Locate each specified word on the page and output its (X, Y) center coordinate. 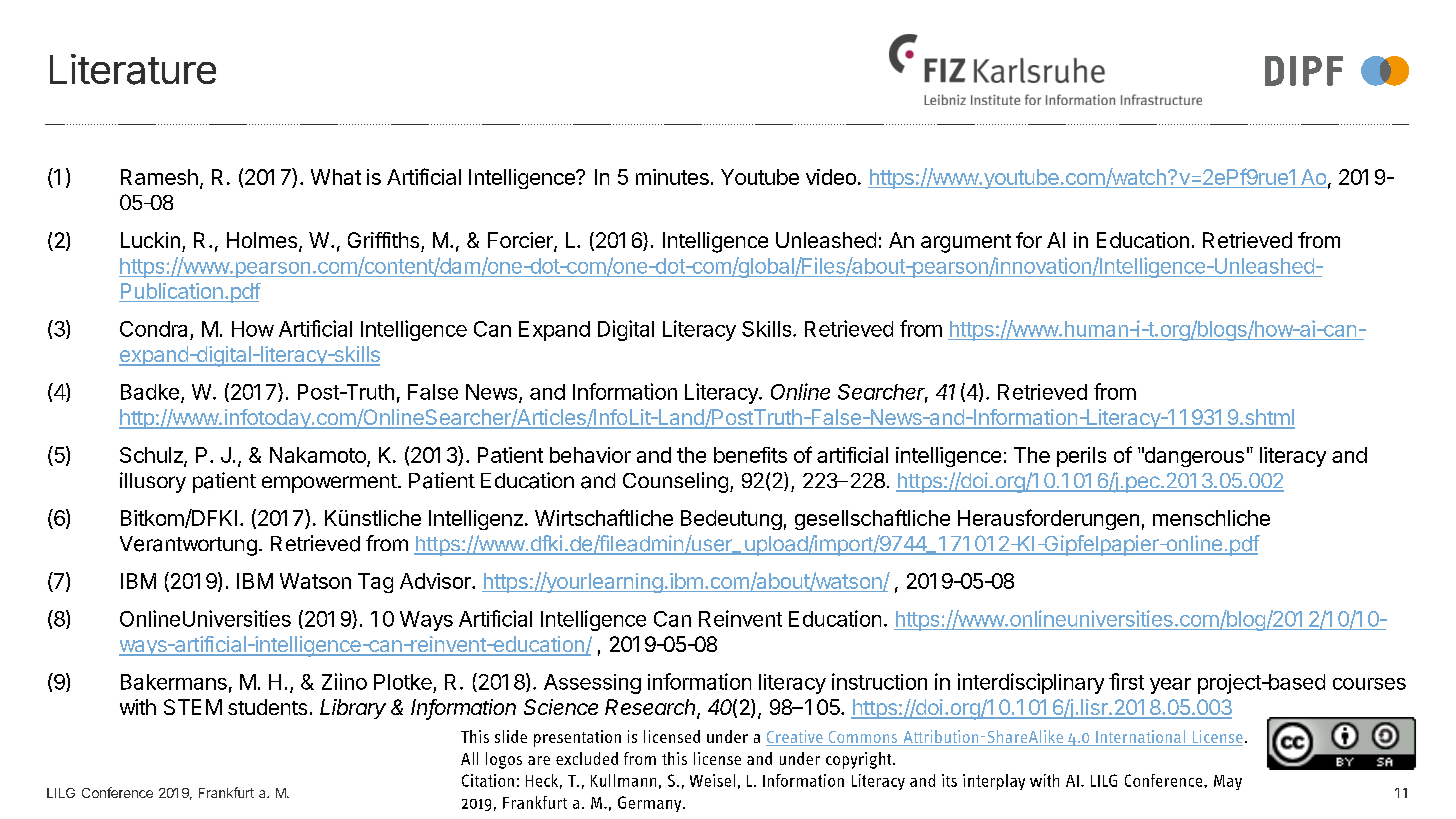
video (831, 177)
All (469, 758)
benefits (750, 455)
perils (1081, 457)
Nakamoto (318, 455)
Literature (133, 69)
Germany (651, 804)
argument (966, 243)
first (1126, 681)
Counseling (675, 482)
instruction (879, 681)
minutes (672, 177)
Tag (375, 583)
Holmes (262, 240)
